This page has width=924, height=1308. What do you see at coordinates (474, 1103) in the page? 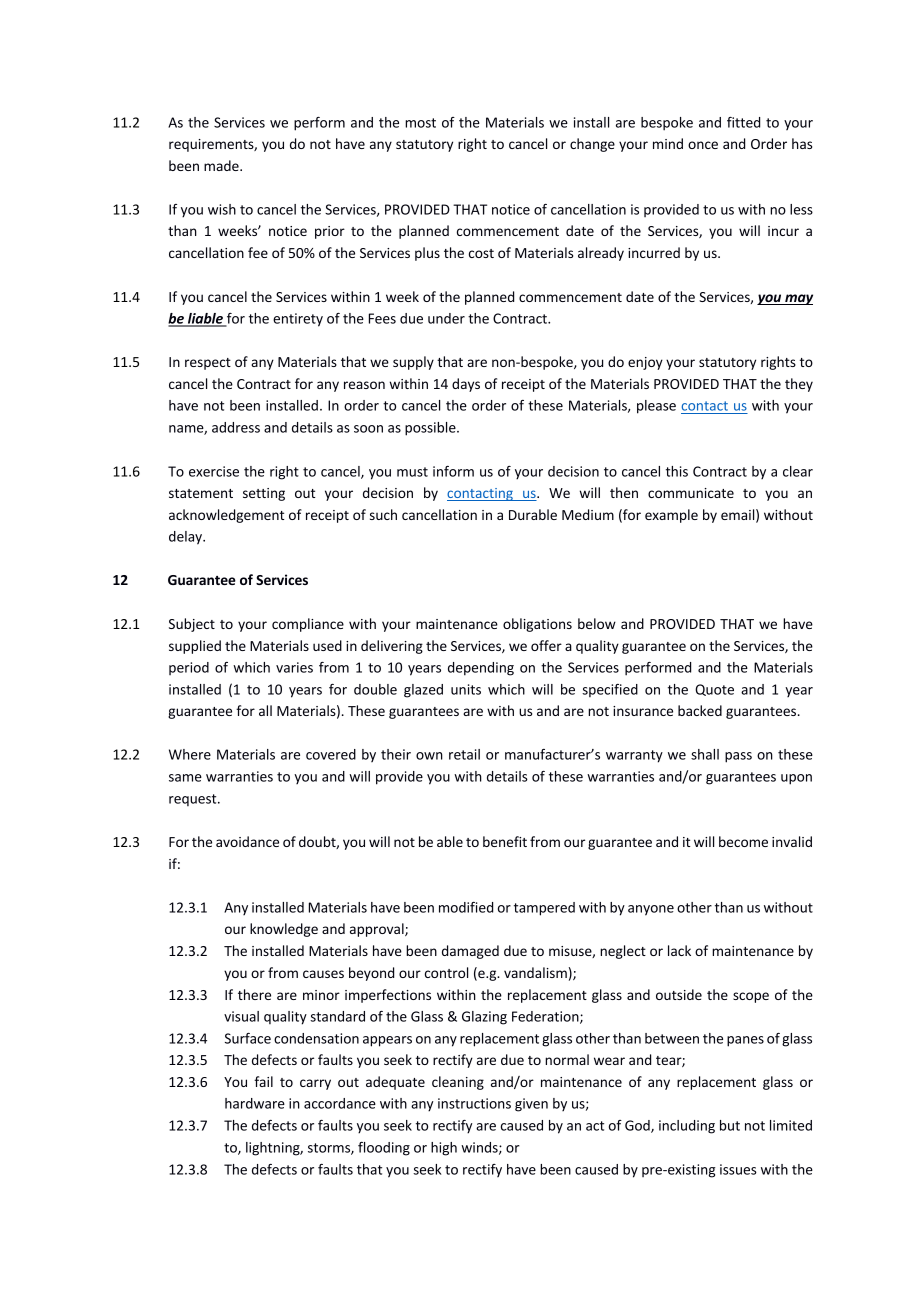
I see `instructions` at bounding box center [474, 1103].
